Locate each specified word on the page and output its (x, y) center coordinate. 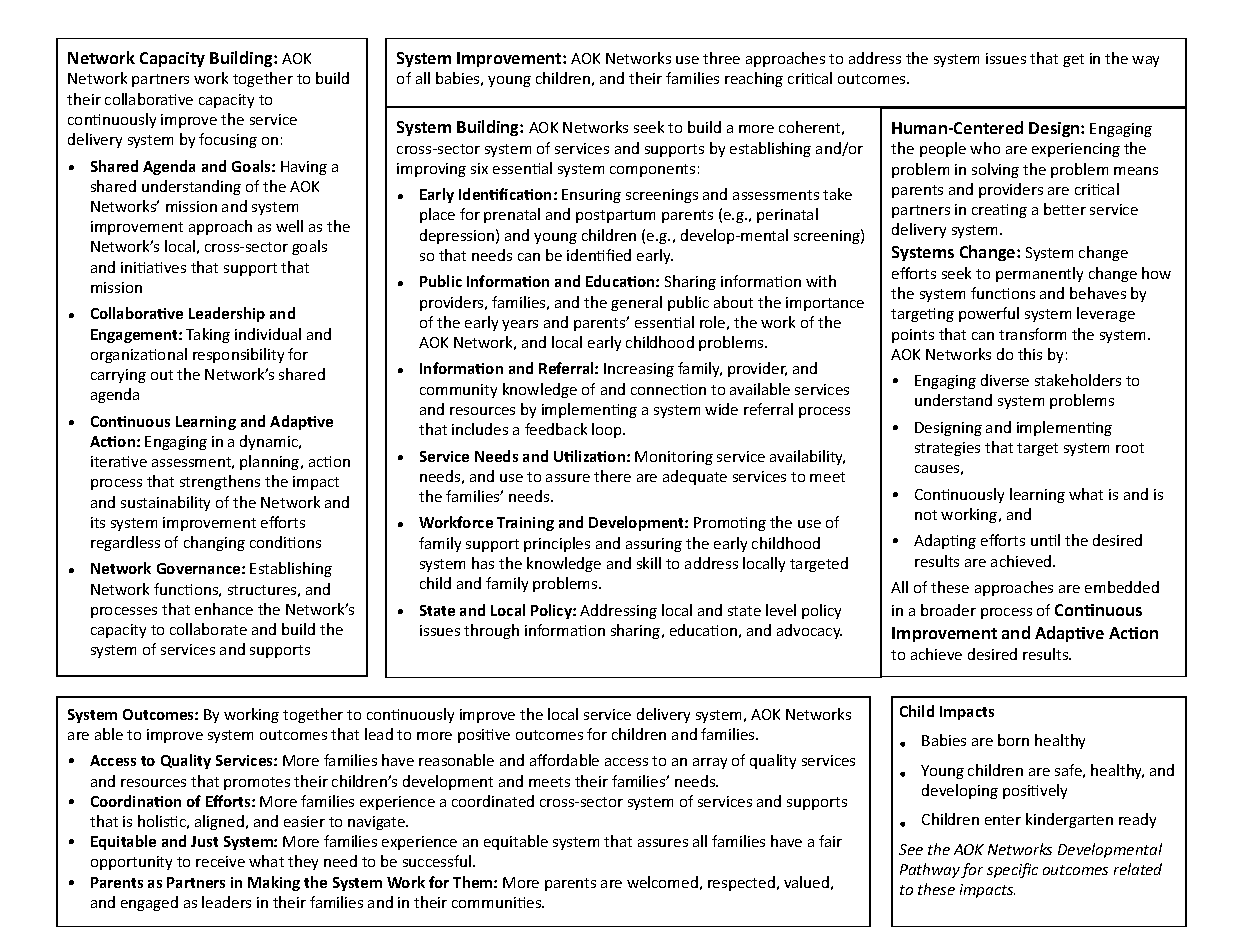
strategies (947, 449)
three (721, 58)
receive (220, 861)
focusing (228, 140)
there (612, 476)
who (985, 148)
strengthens (220, 482)
